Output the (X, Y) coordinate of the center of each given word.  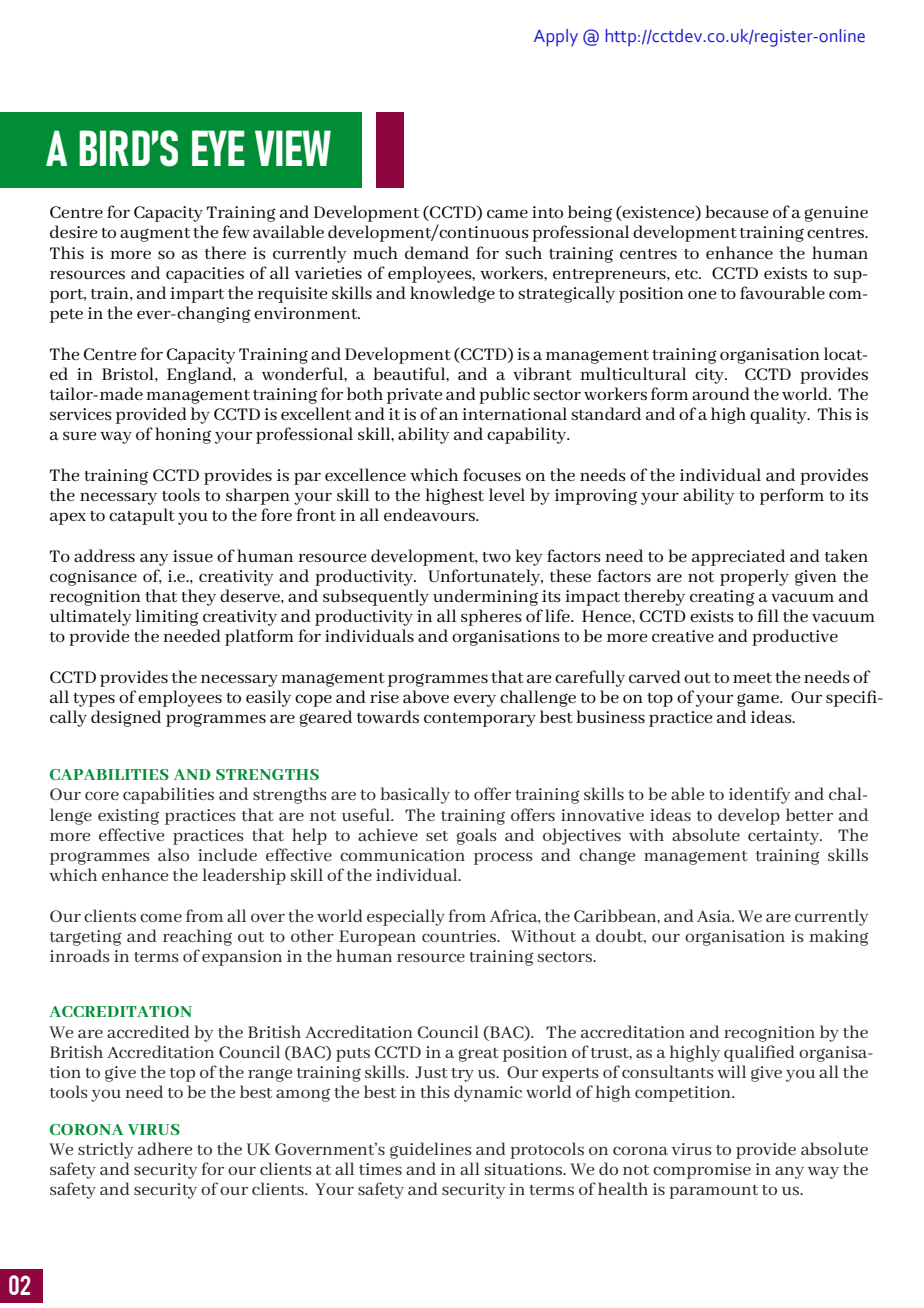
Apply (556, 38)
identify (759, 795)
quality (779, 415)
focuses (492, 474)
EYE (218, 148)
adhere (165, 1148)
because (737, 211)
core (102, 795)
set (437, 836)
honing (183, 435)
